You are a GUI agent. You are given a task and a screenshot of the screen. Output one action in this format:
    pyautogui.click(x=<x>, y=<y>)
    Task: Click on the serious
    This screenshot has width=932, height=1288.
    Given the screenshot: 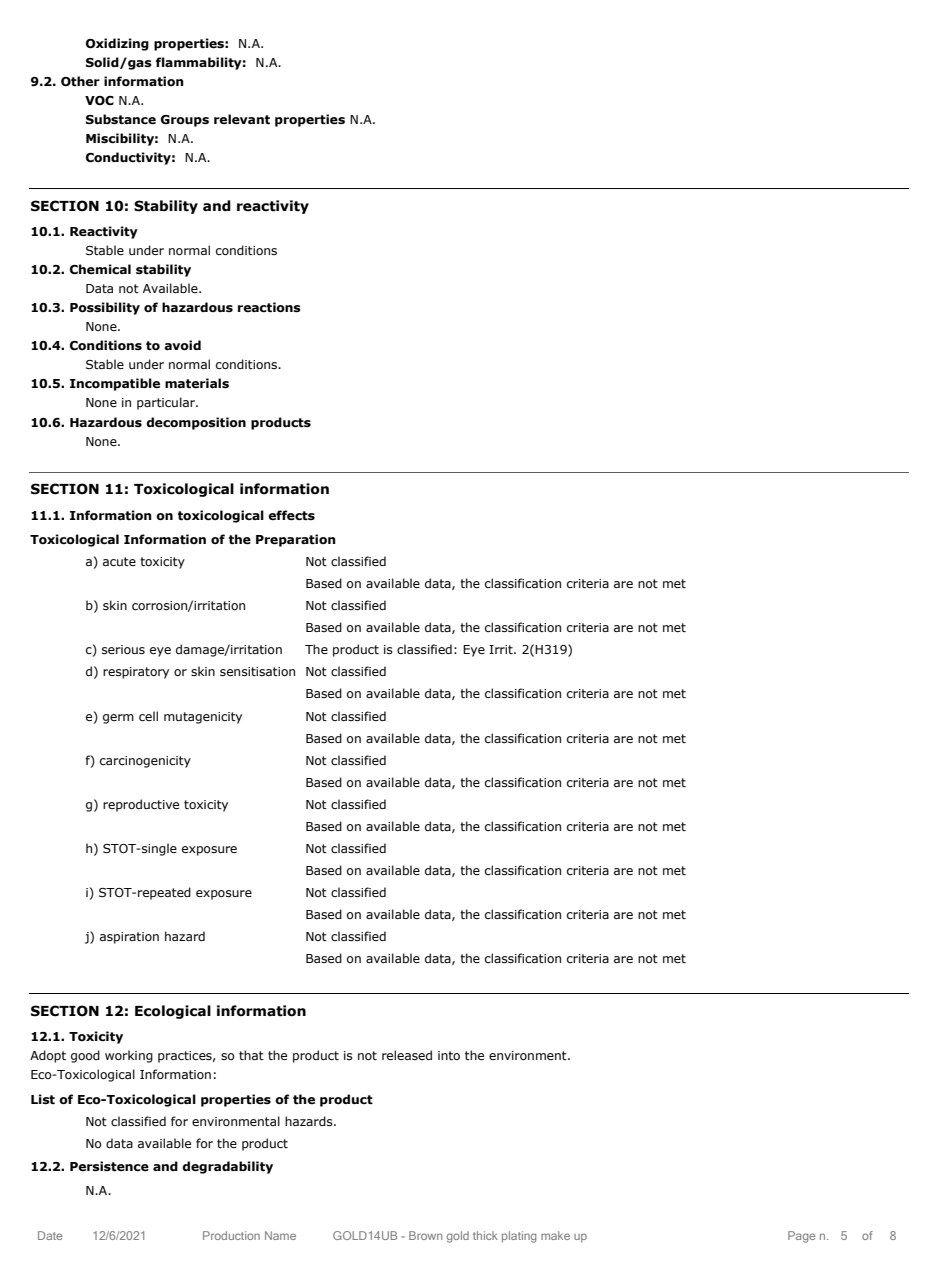 What is the action you would take?
    pyautogui.click(x=123, y=649)
